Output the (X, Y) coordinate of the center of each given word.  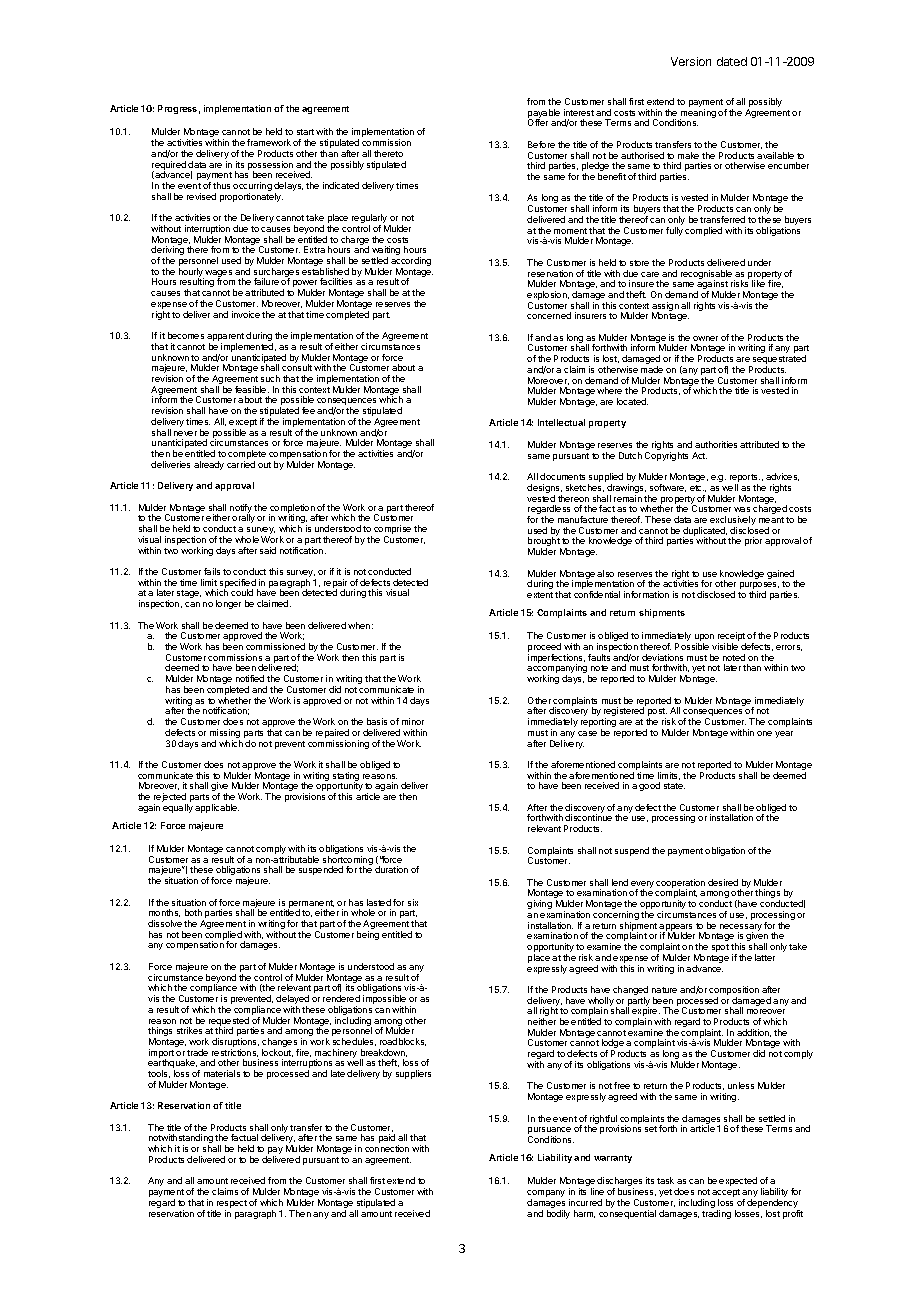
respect (231, 1205)
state (674, 786)
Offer (538, 122)
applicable (217, 808)
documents (562, 476)
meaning (698, 114)
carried (241, 464)
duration (391, 869)
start (305, 132)
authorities (716, 444)
